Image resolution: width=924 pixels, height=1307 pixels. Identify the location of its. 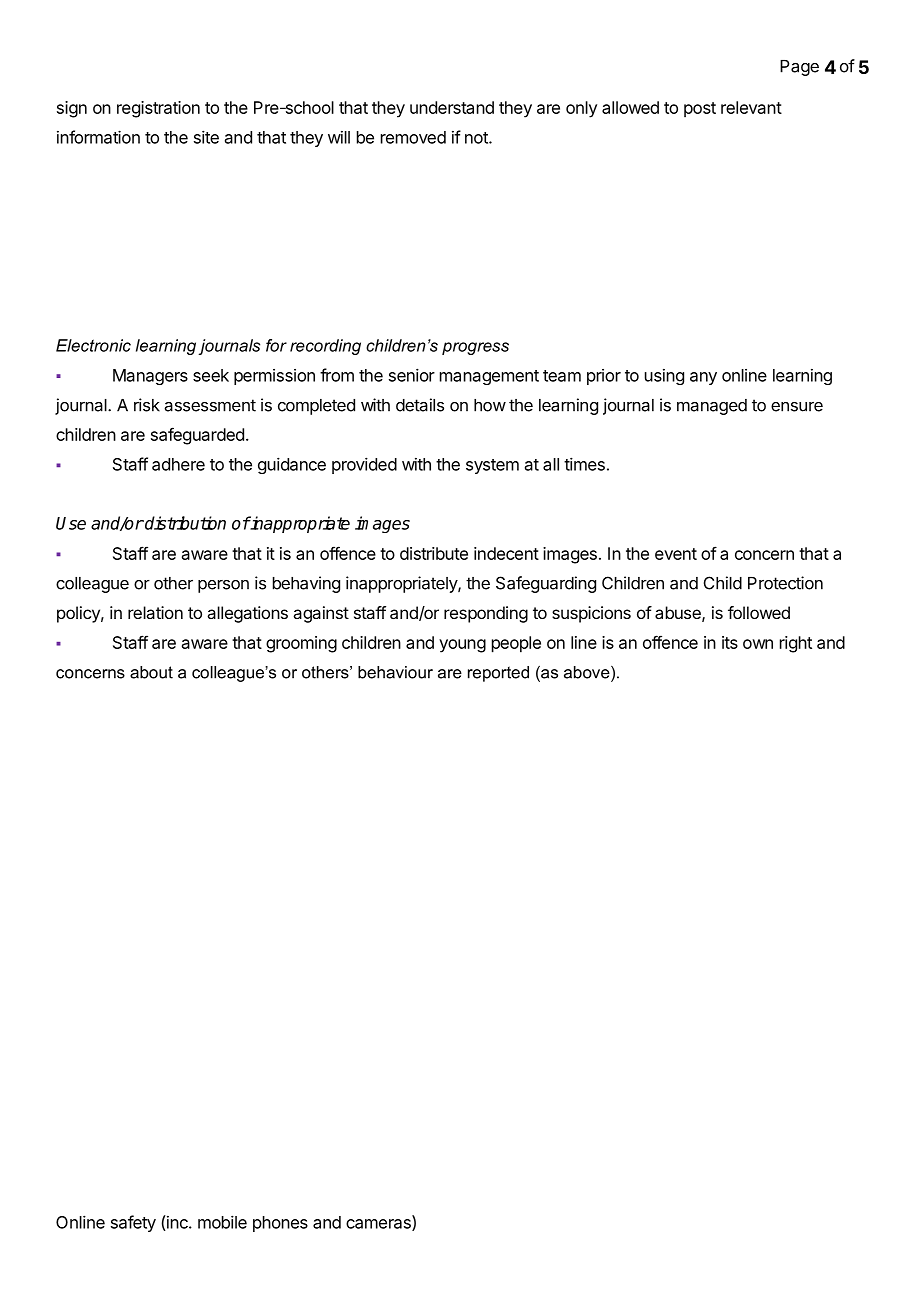
(730, 642).
